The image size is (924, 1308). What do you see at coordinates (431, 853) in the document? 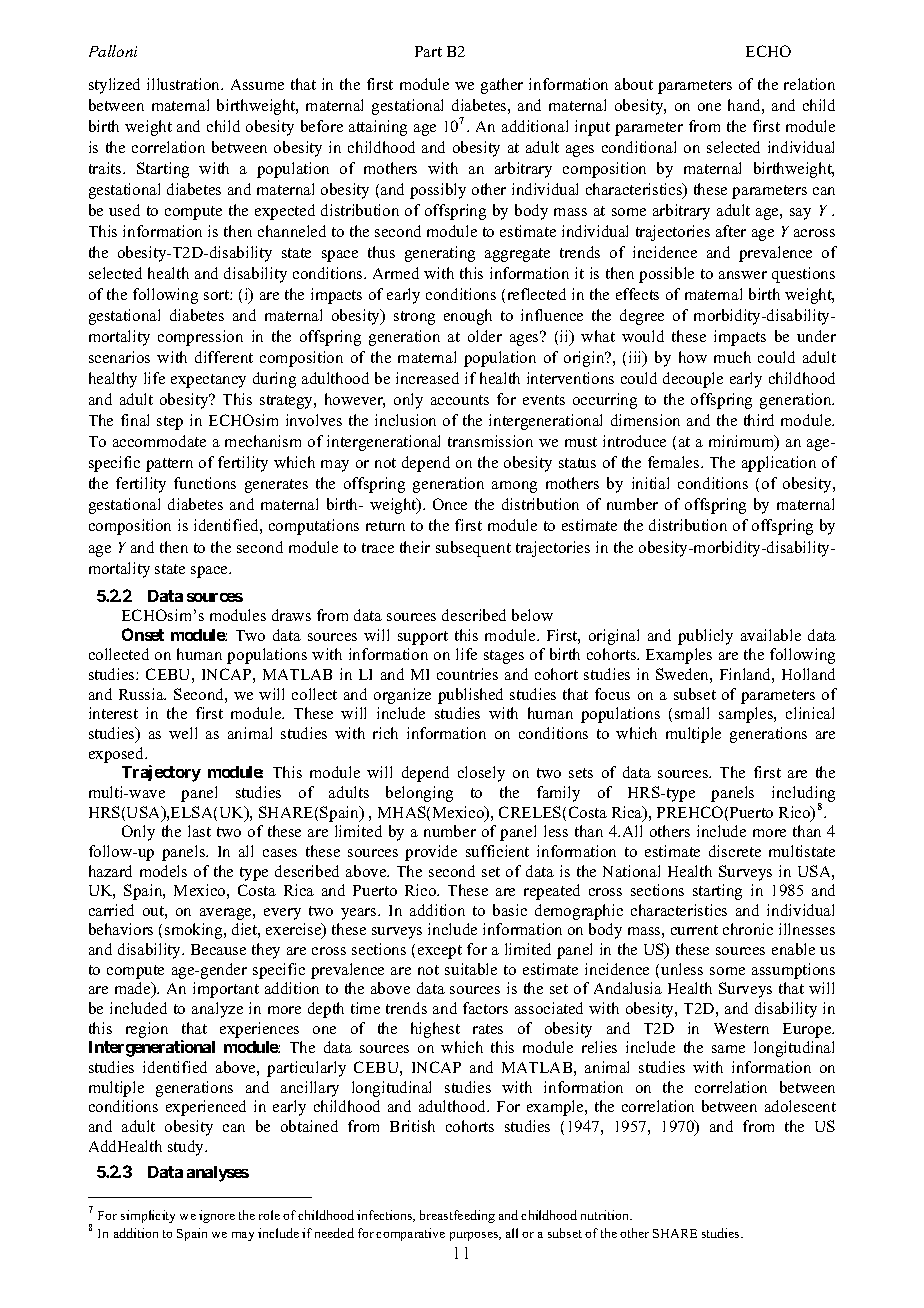
I see `provide` at bounding box center [431, 853].
